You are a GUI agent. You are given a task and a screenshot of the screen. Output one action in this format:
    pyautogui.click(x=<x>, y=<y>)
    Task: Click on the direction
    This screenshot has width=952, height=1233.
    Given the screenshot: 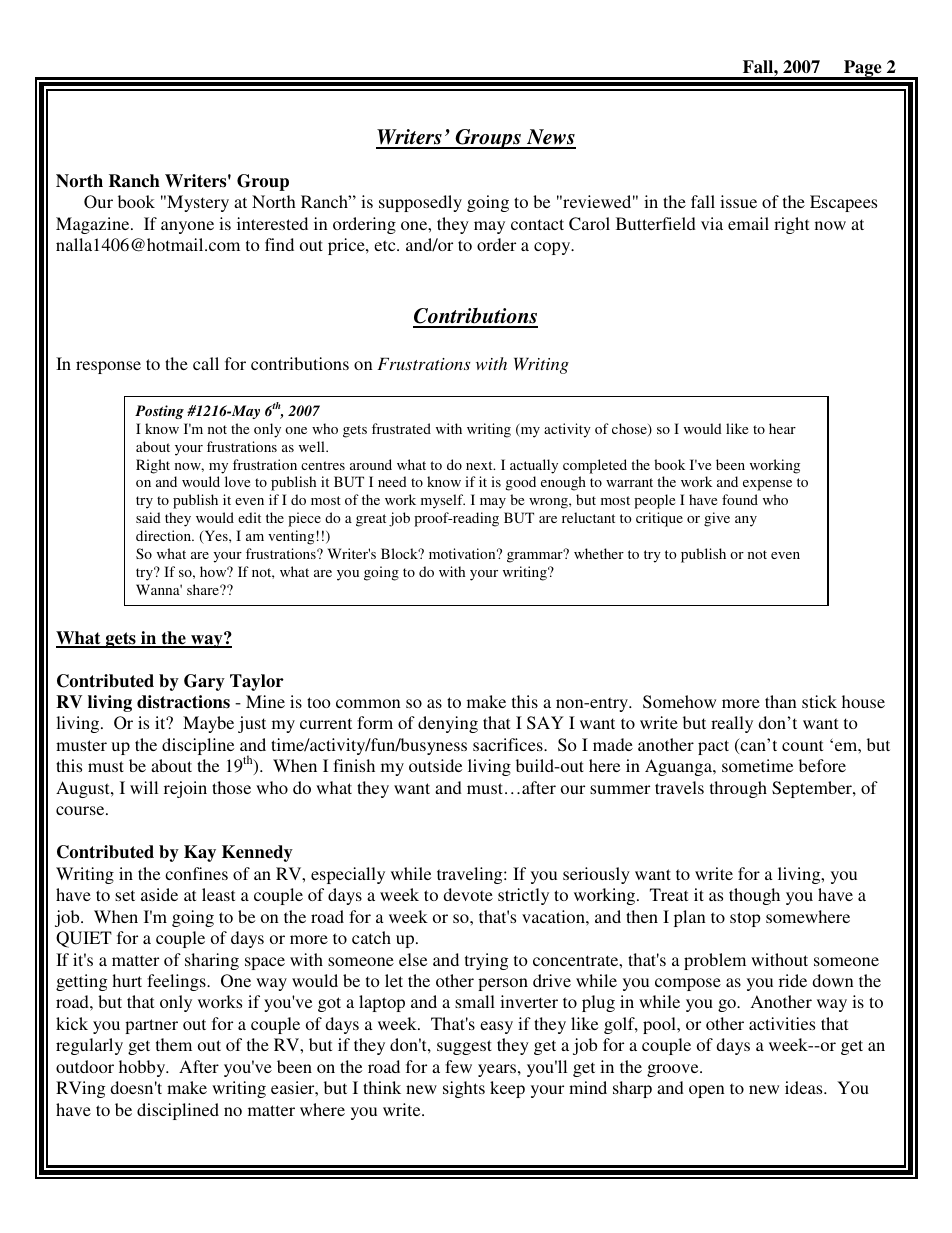 What is the action you would take?
    pyautogui.click(x=165, y=535)
